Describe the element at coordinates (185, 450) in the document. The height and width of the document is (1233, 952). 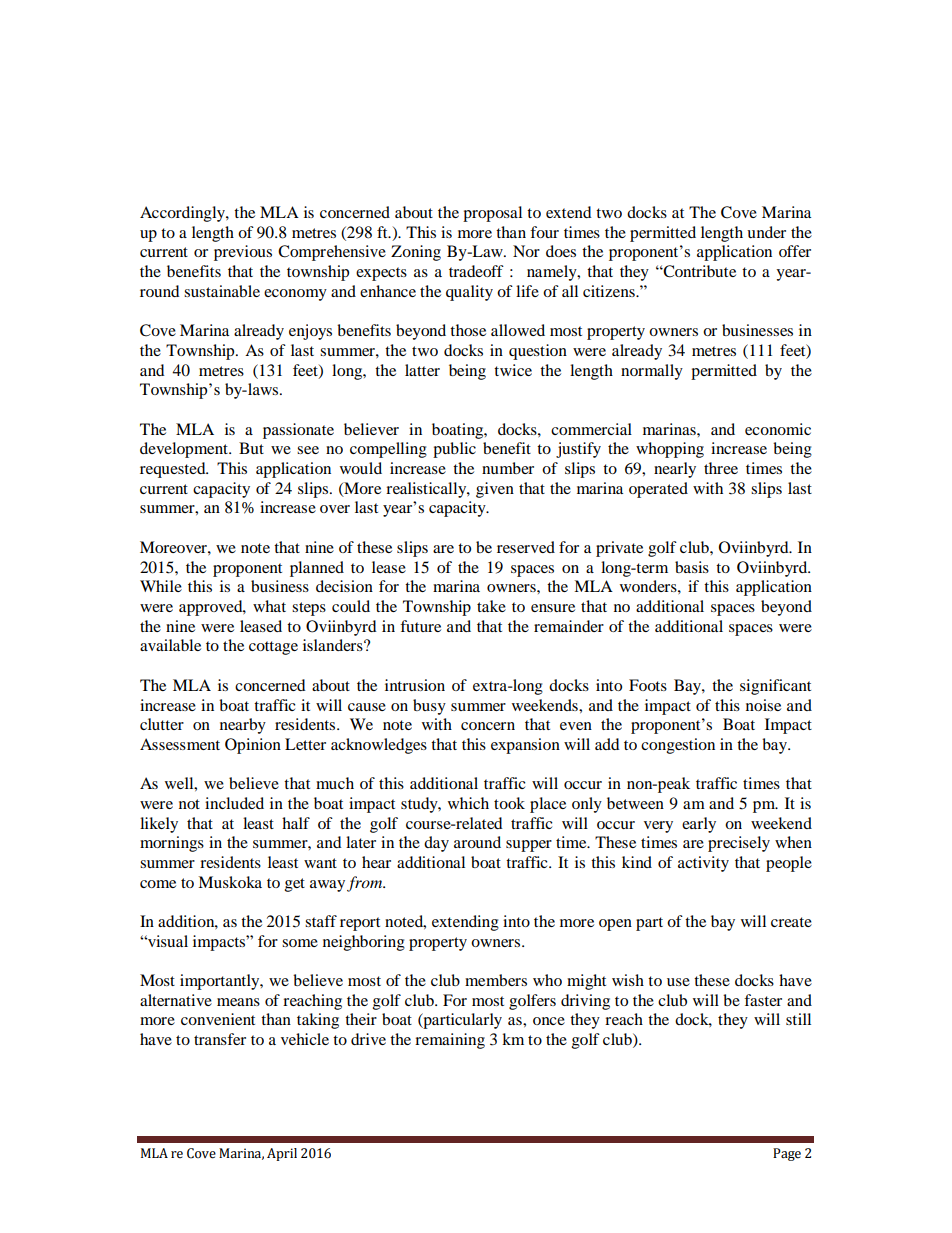
I see `development` at that location.
